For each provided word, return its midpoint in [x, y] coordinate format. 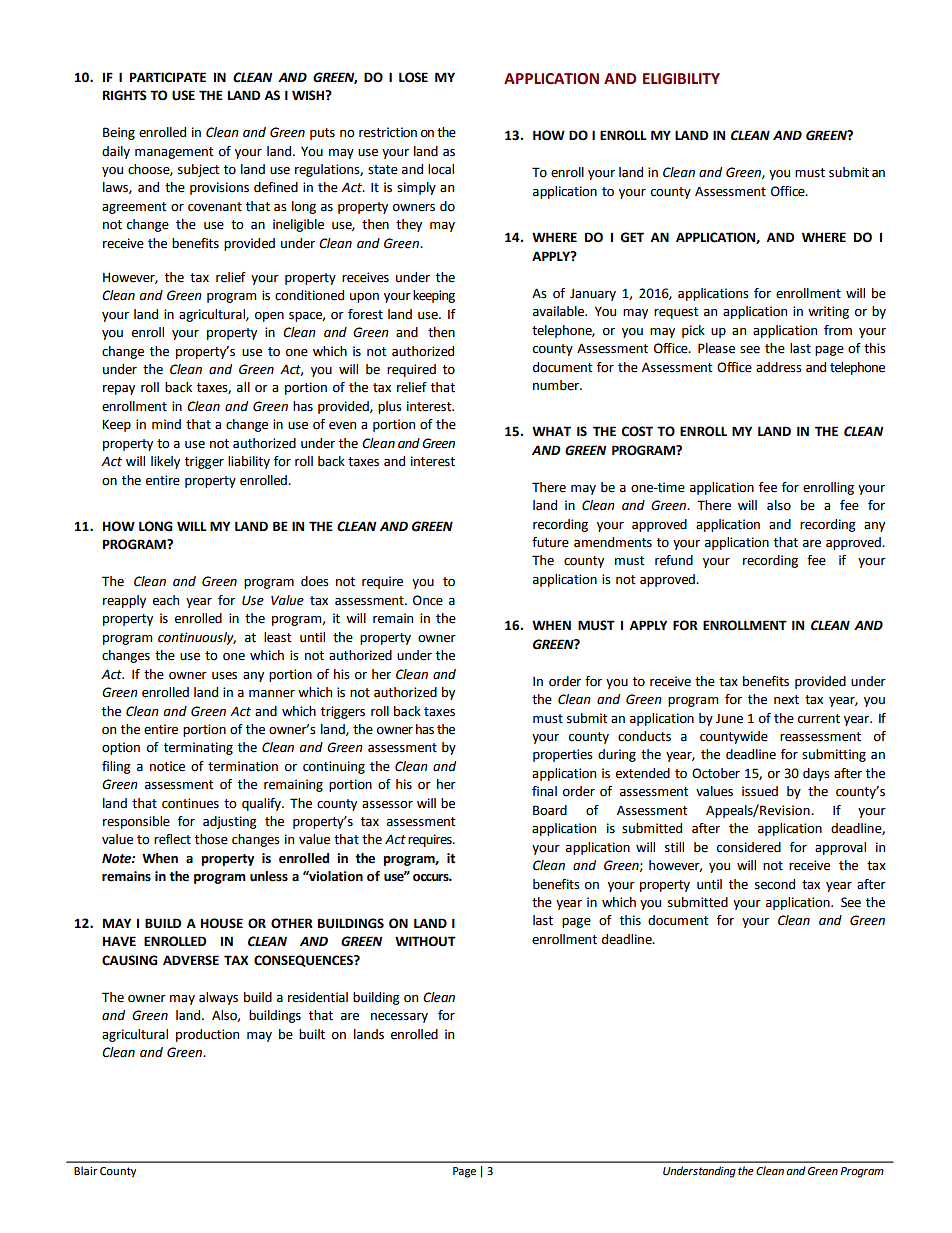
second [775, 884]
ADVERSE [191, 960]
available [560, 311]
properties [563, 755]
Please [716, 348]
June [729, 719]
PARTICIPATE [168, 77]
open [269, 317]
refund [674, 560]
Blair [86, 1170]
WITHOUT [425, 941]
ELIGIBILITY [681, 79]
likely [165, 462]
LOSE [413, 77]
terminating [198, 748]
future [550, 542]
